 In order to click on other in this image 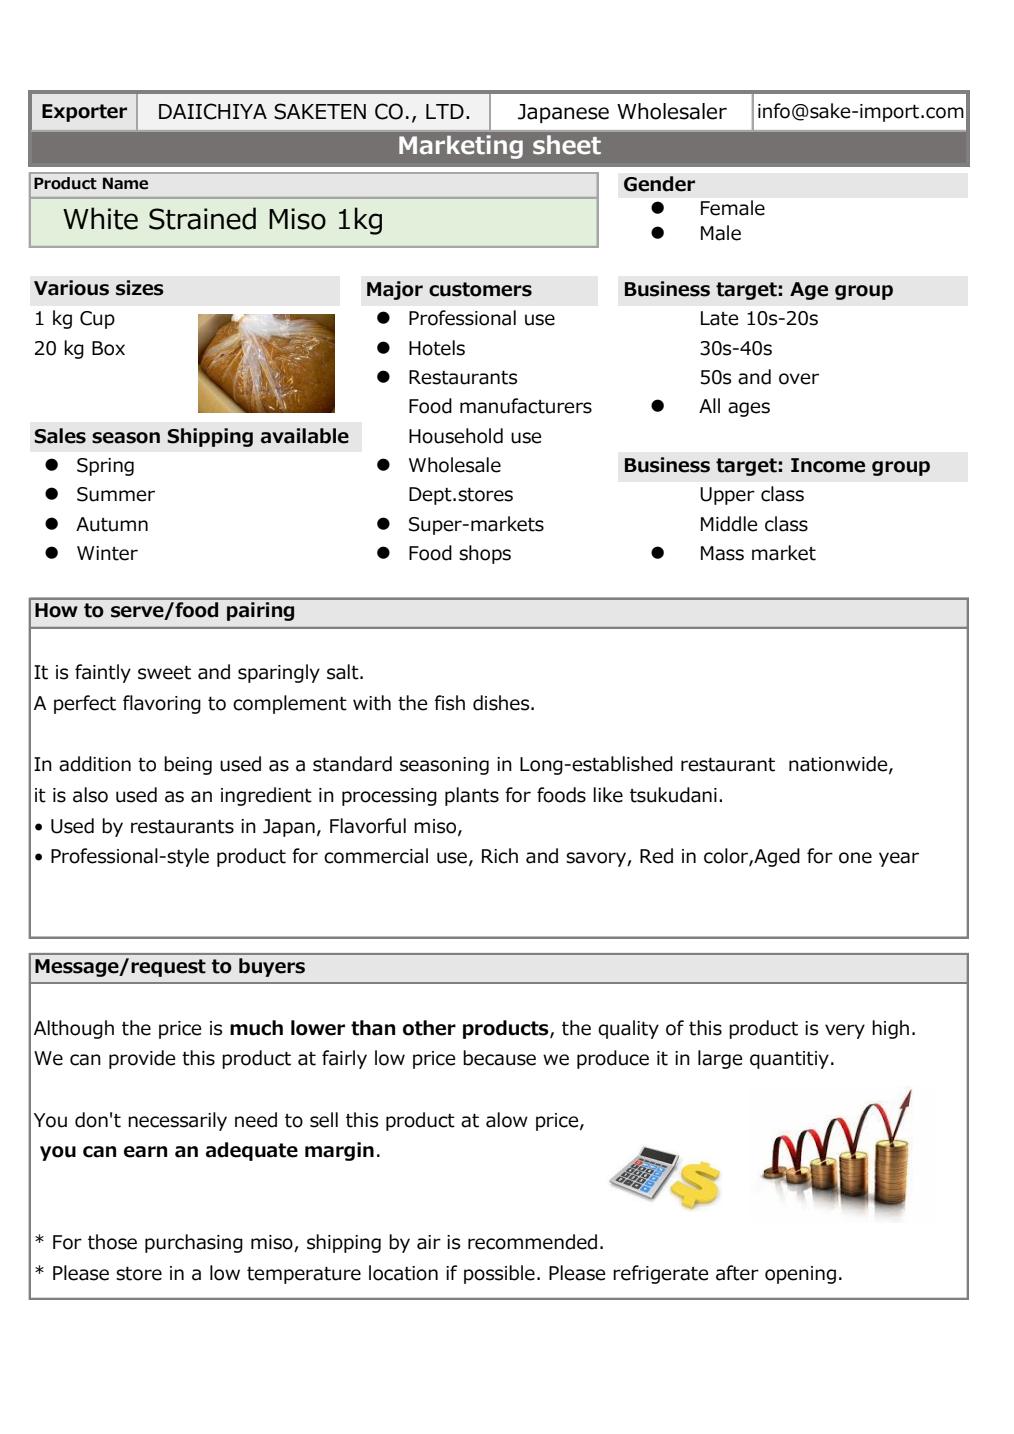, I will do `click(429, 1028)`.
